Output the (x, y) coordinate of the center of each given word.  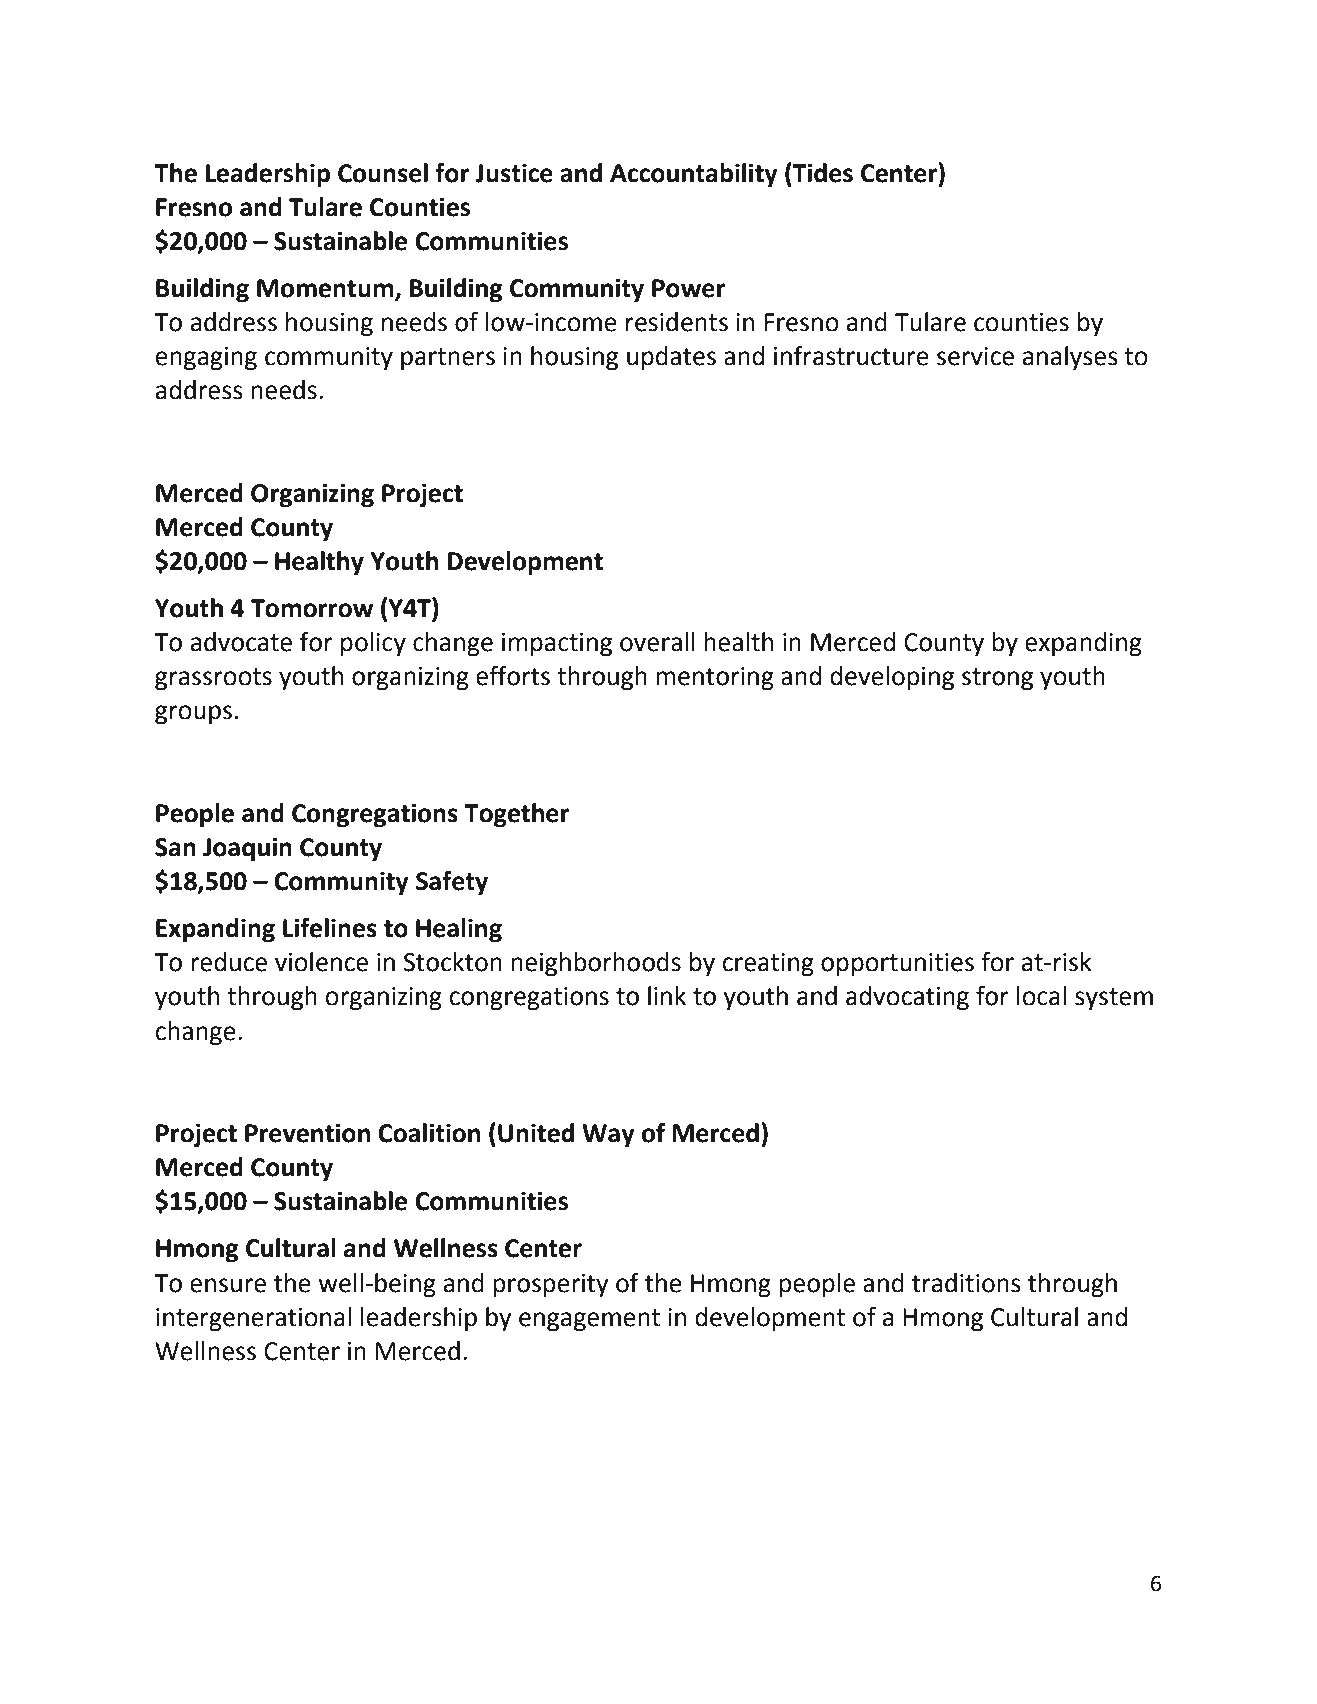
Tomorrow (312, 608)
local (1041, 996)
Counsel (383, 173)
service (975, 356)
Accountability (694, 175)
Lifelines (330, 927)
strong (997, 679)
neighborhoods (596, 964)
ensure (228, 1285)
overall (657, 642)
